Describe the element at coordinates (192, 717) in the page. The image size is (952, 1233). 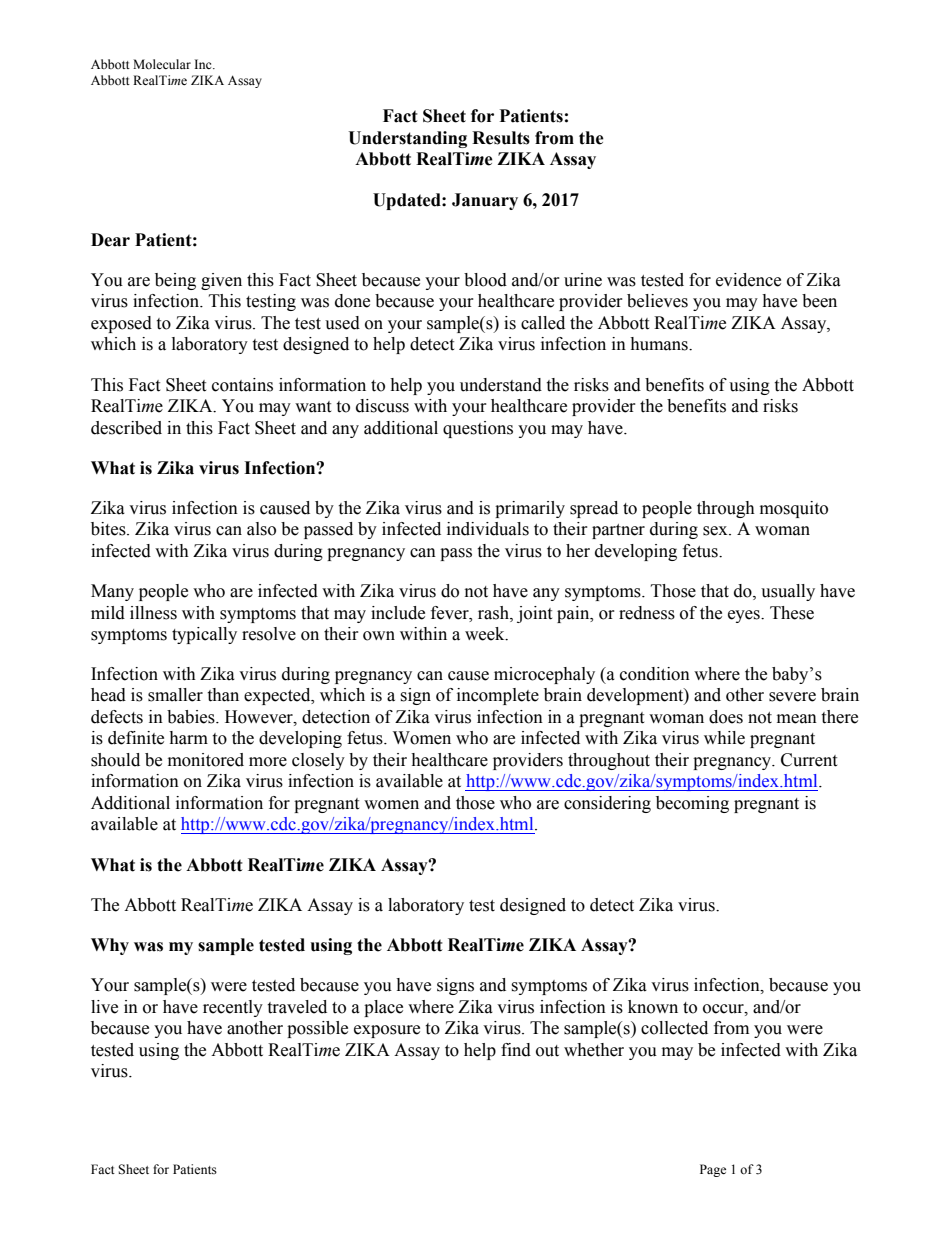
I see `babies` at that location.
